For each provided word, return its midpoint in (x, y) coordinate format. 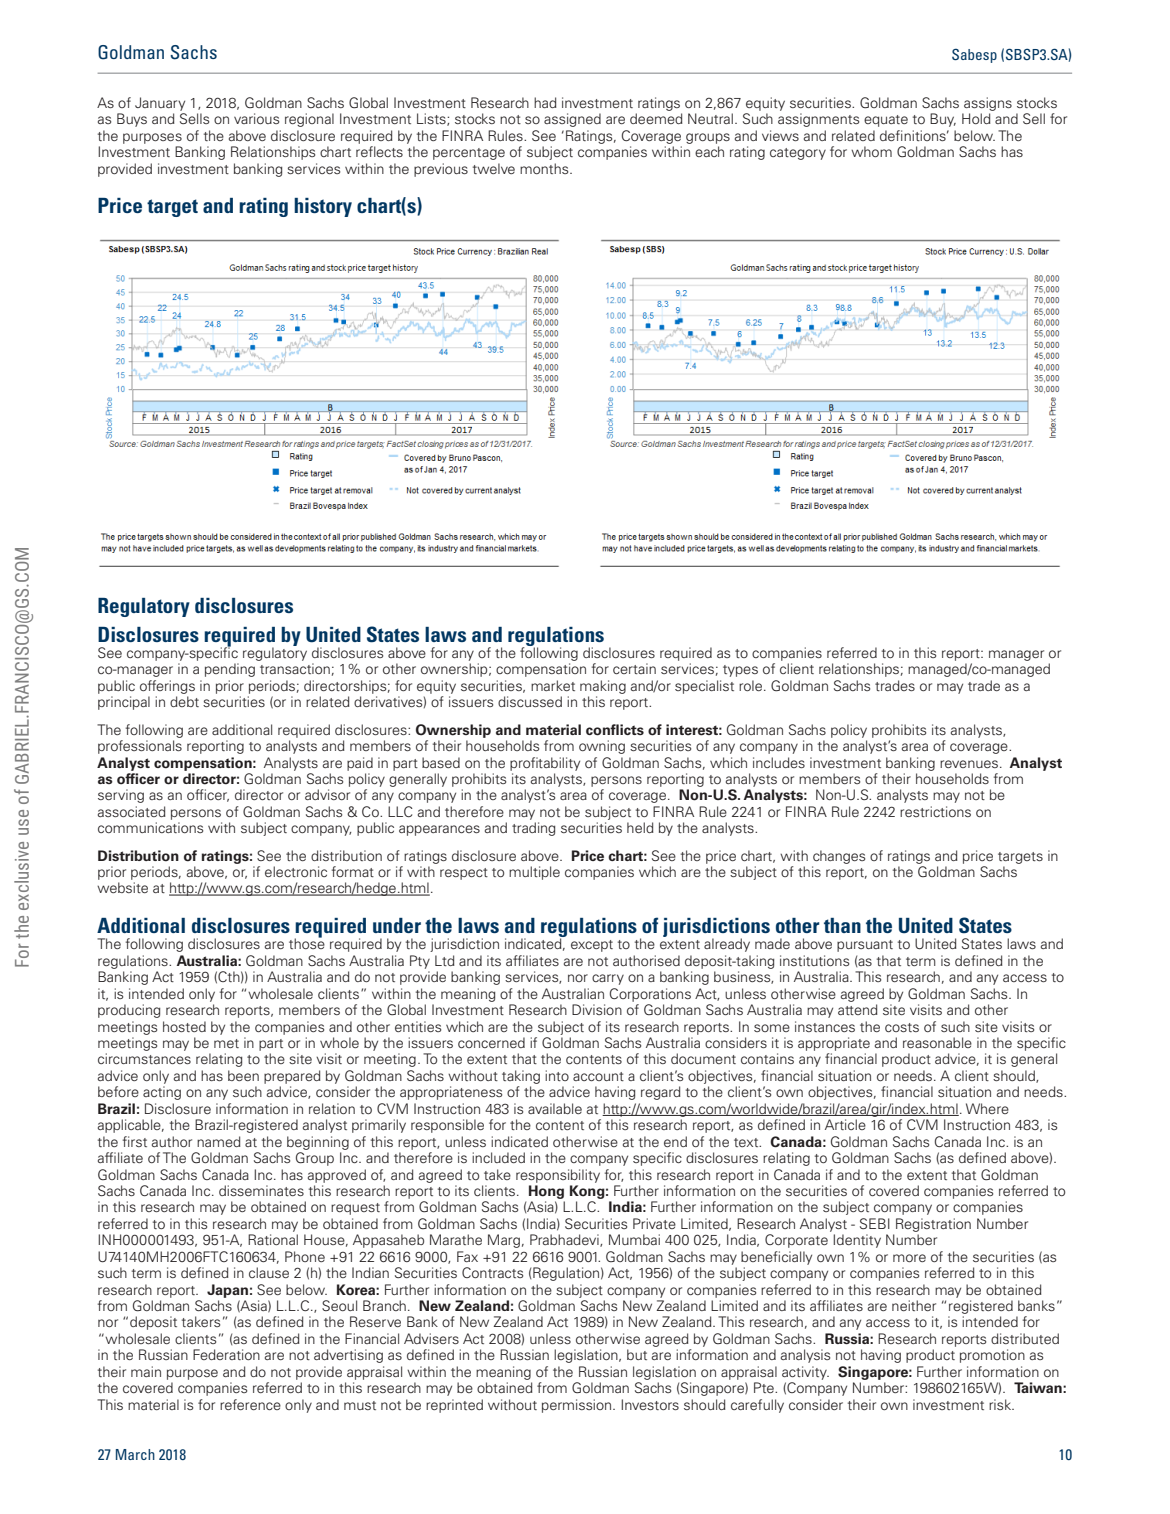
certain (634, 668)
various (256, 118)
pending (230, 670)
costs (902, 1027)
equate (886, 121)
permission (578, 1406)
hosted (184, 1026)
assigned (572, 120)
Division (597, 1009)
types (740, 671)
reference (250, 1404)
